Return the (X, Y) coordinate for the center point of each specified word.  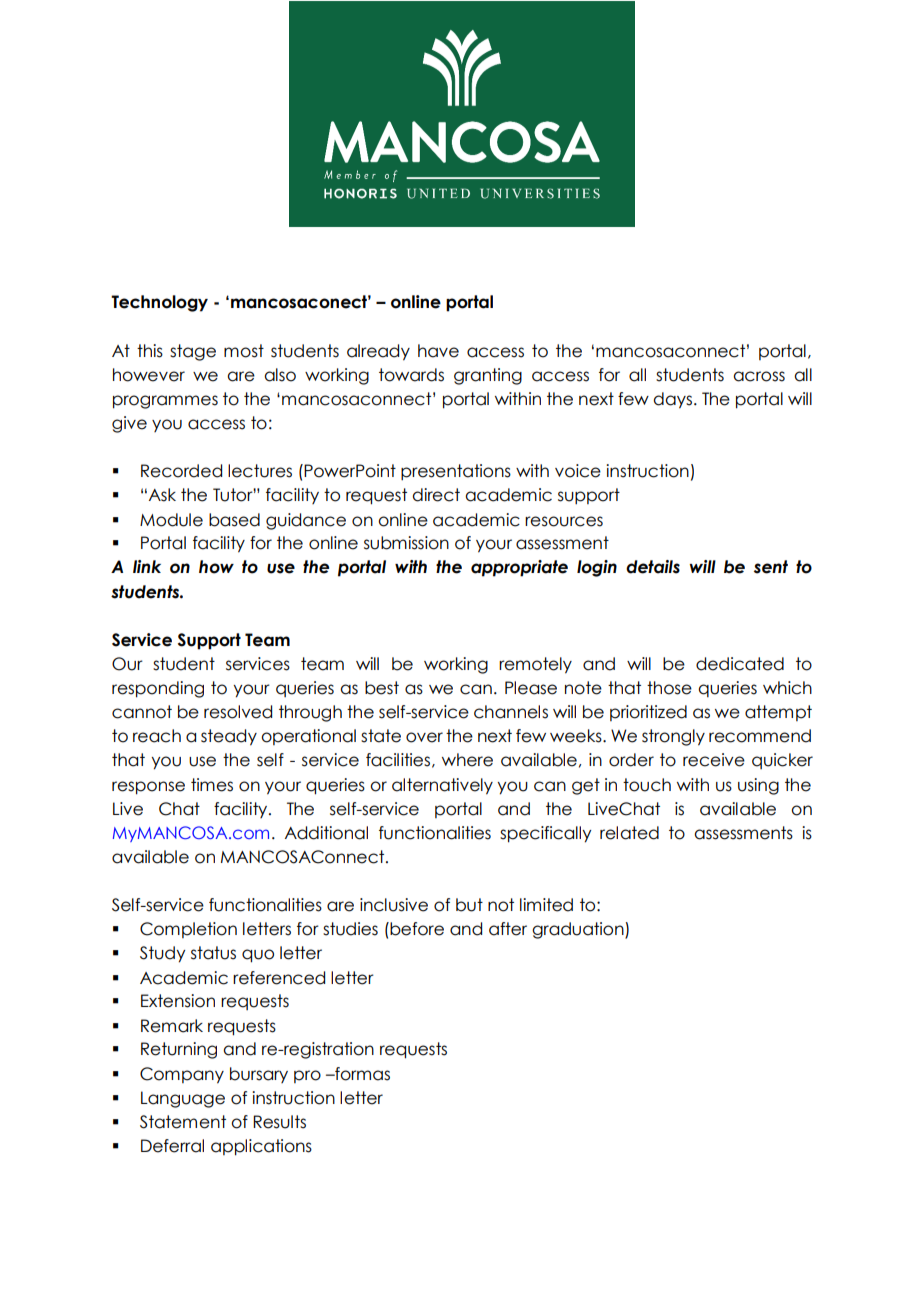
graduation (579, 930)
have (438, 351)
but (469, 905)
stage (193, 352)
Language (183, 1099)
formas (361, 1074)
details (653, 567)
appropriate (519, 568)
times (212, 785)
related (629, 833)
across (759, 376)
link (147, 566)
